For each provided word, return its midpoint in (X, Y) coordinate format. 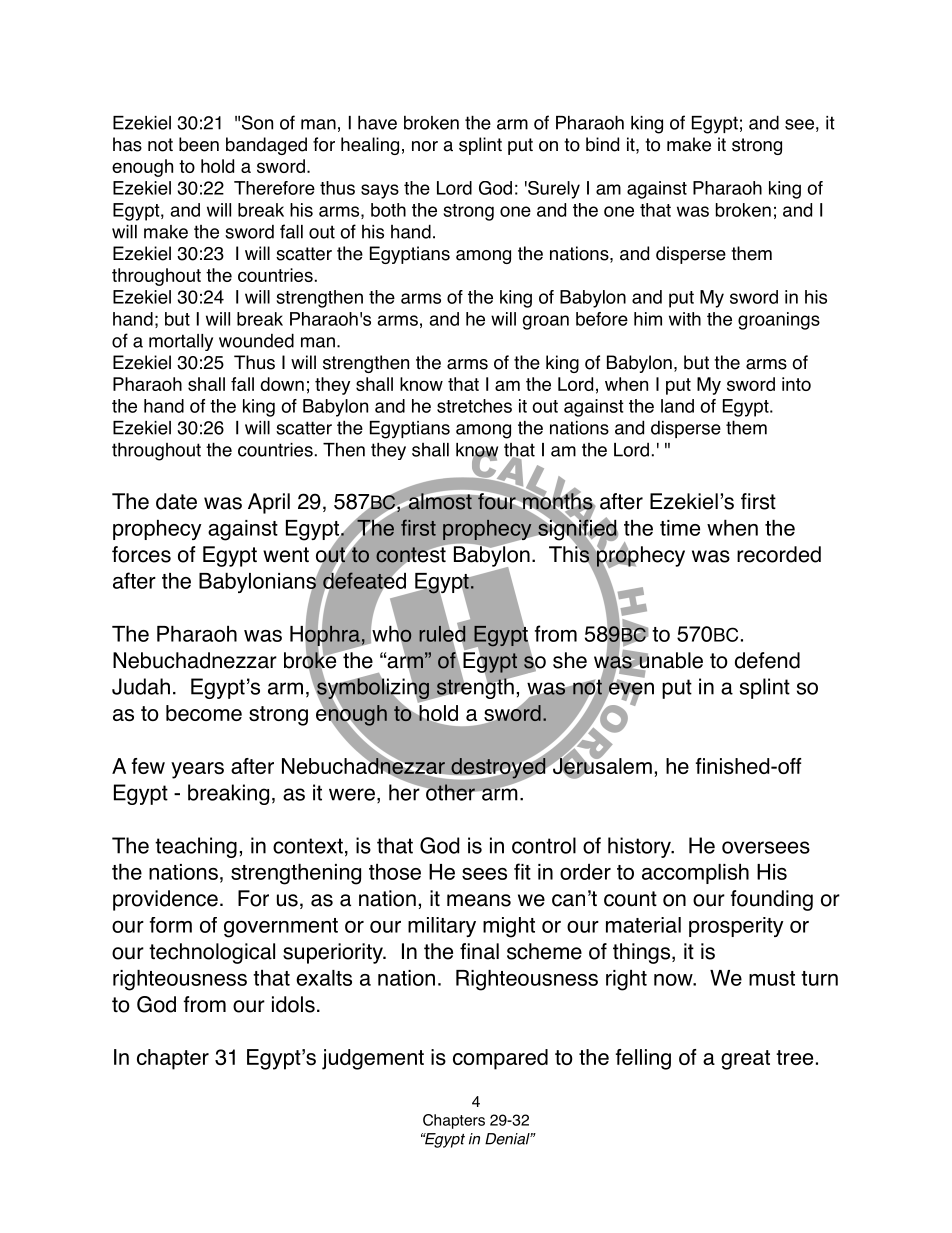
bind (602, 144)
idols (293, 1004)
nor (425, 146)
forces (141, 554)
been (199, 144)
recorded (779, 554)
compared (500, 1059)
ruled (442, 633)
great (745, 1060)
